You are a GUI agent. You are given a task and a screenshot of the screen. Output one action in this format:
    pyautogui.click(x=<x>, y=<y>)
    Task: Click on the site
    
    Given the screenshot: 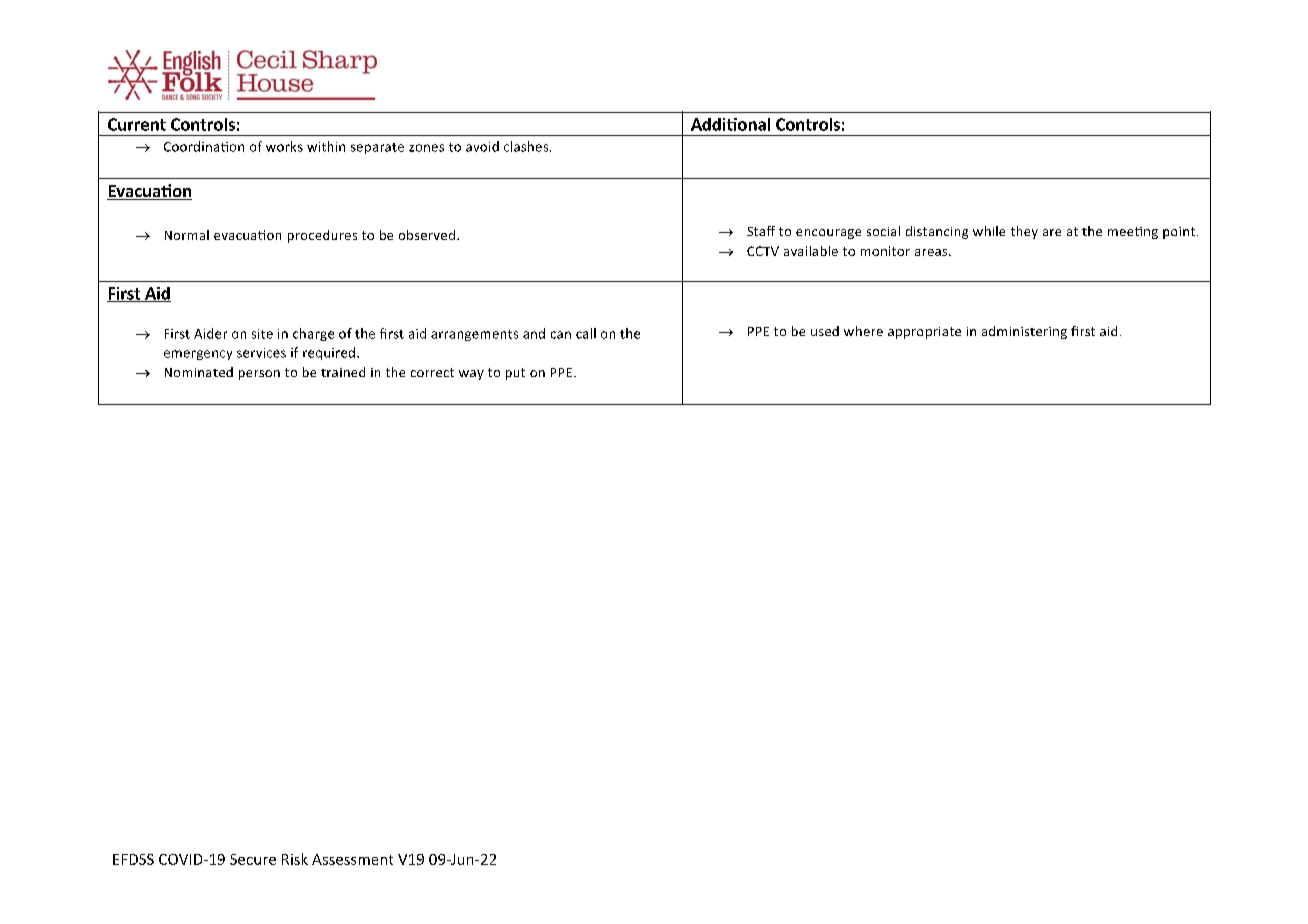 What is the action you would take?
    pyautogui.click(x=262, y=334)
